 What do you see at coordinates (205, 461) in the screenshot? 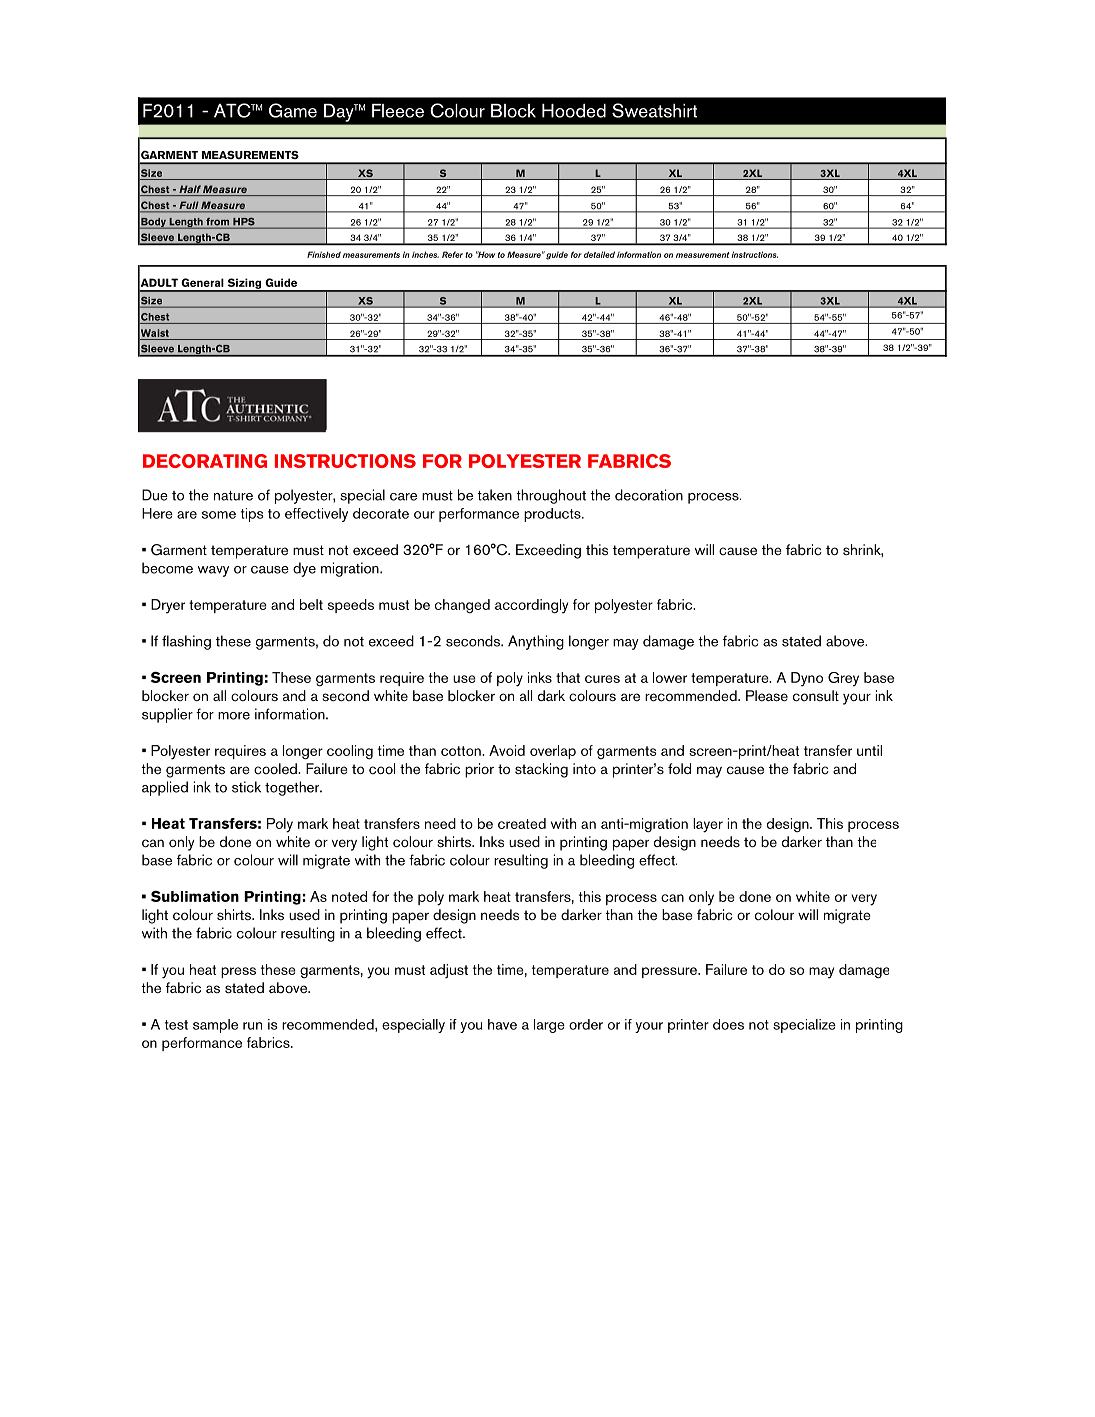
I see `DECORATING` at bounding box center [205, 461].
